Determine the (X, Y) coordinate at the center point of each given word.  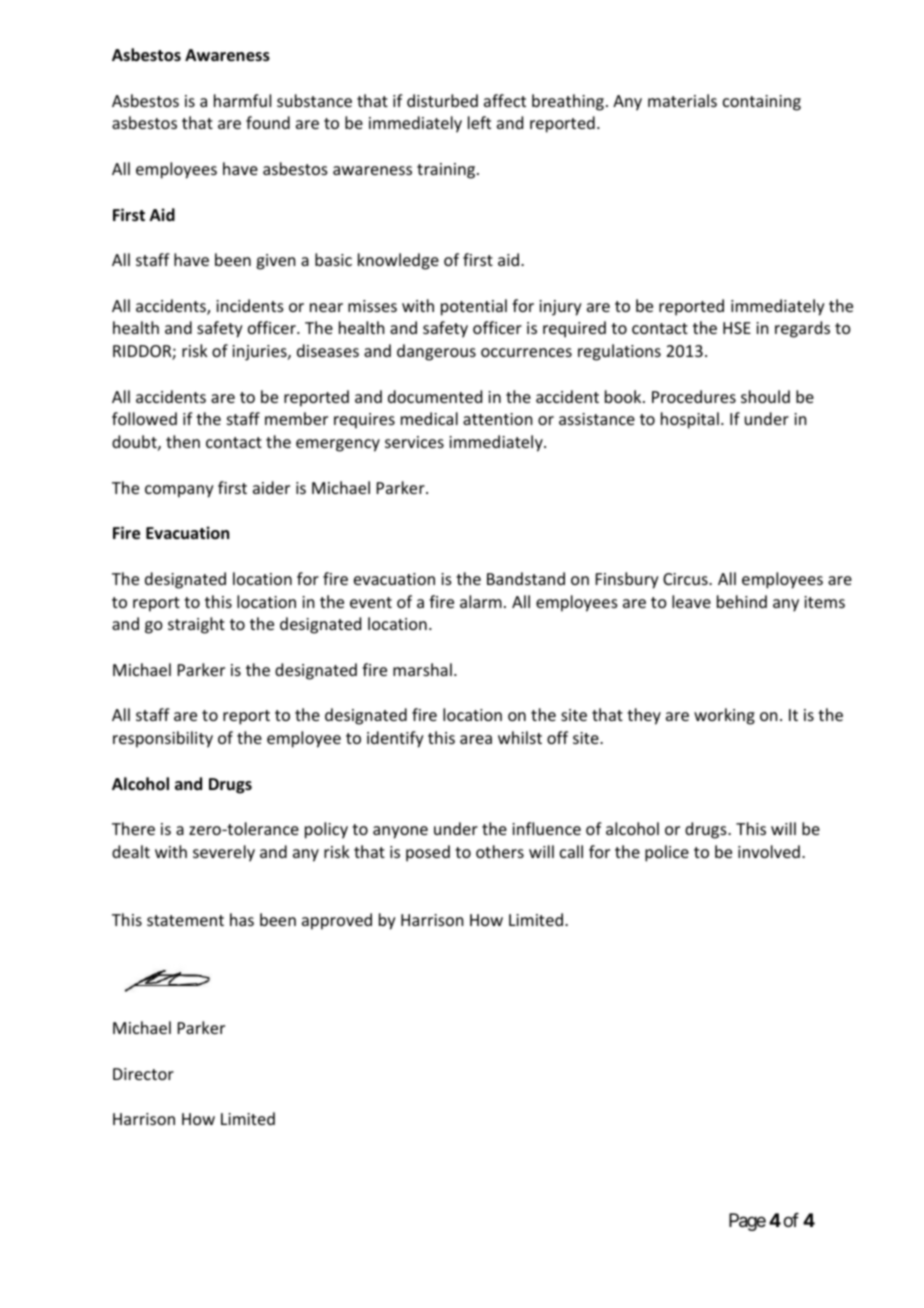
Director (143, 1074)
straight (196, 625)
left (479, 122)
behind (742, 601)
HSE (737, 328)
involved (769, 851)
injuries (260, 353)
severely (224, 853)
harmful (242, 100)
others (500, 851)
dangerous (436, 352)
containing (762, 103)
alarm (481, 601)
